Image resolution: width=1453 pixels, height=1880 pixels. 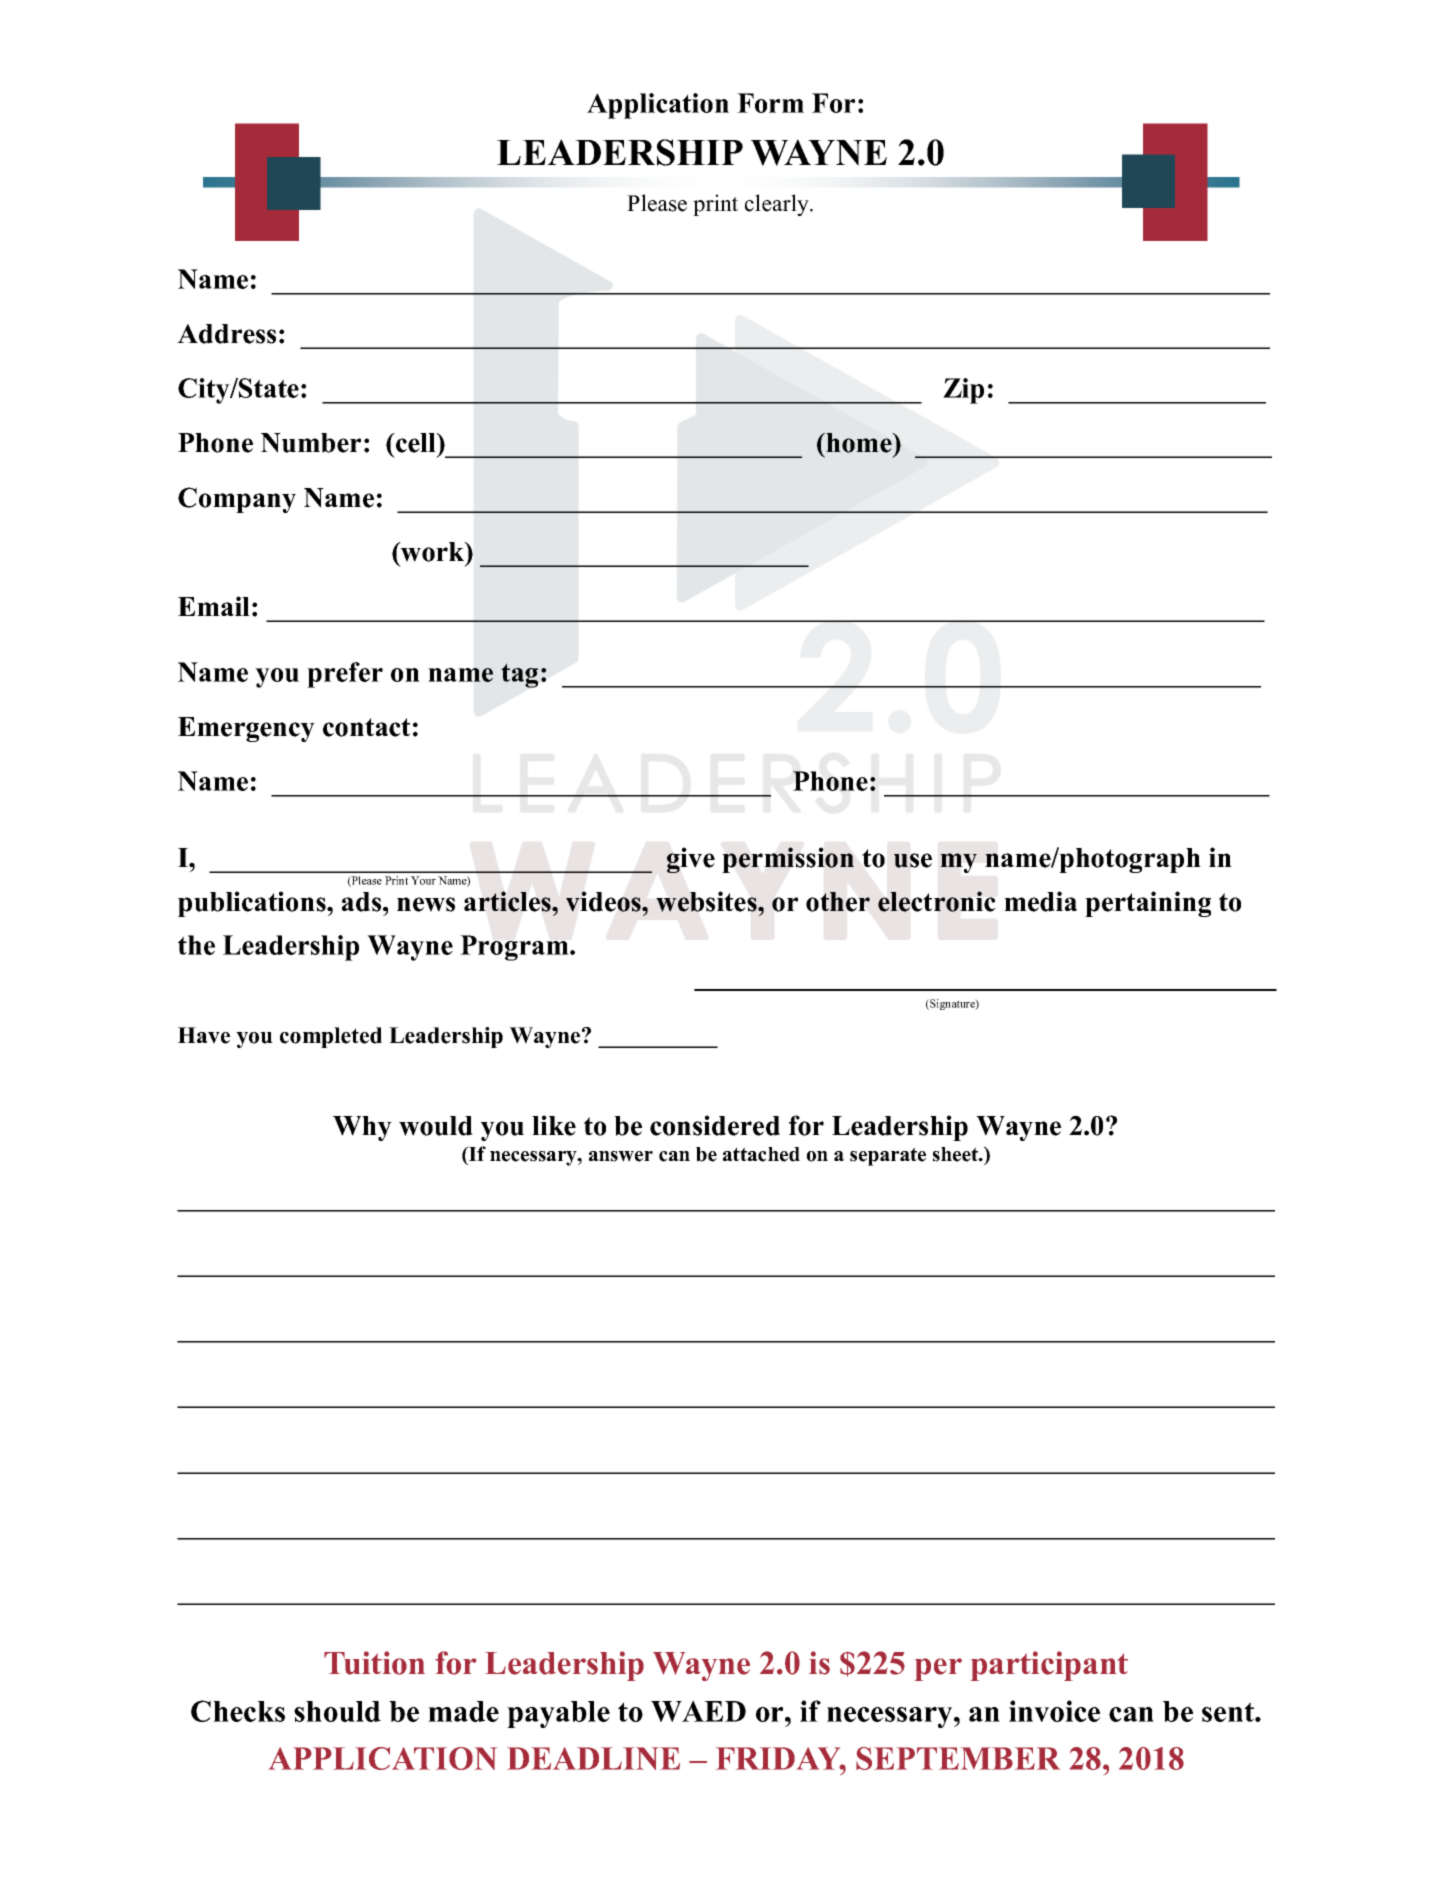 I want to click on Form, so click(x=770, y=103).
